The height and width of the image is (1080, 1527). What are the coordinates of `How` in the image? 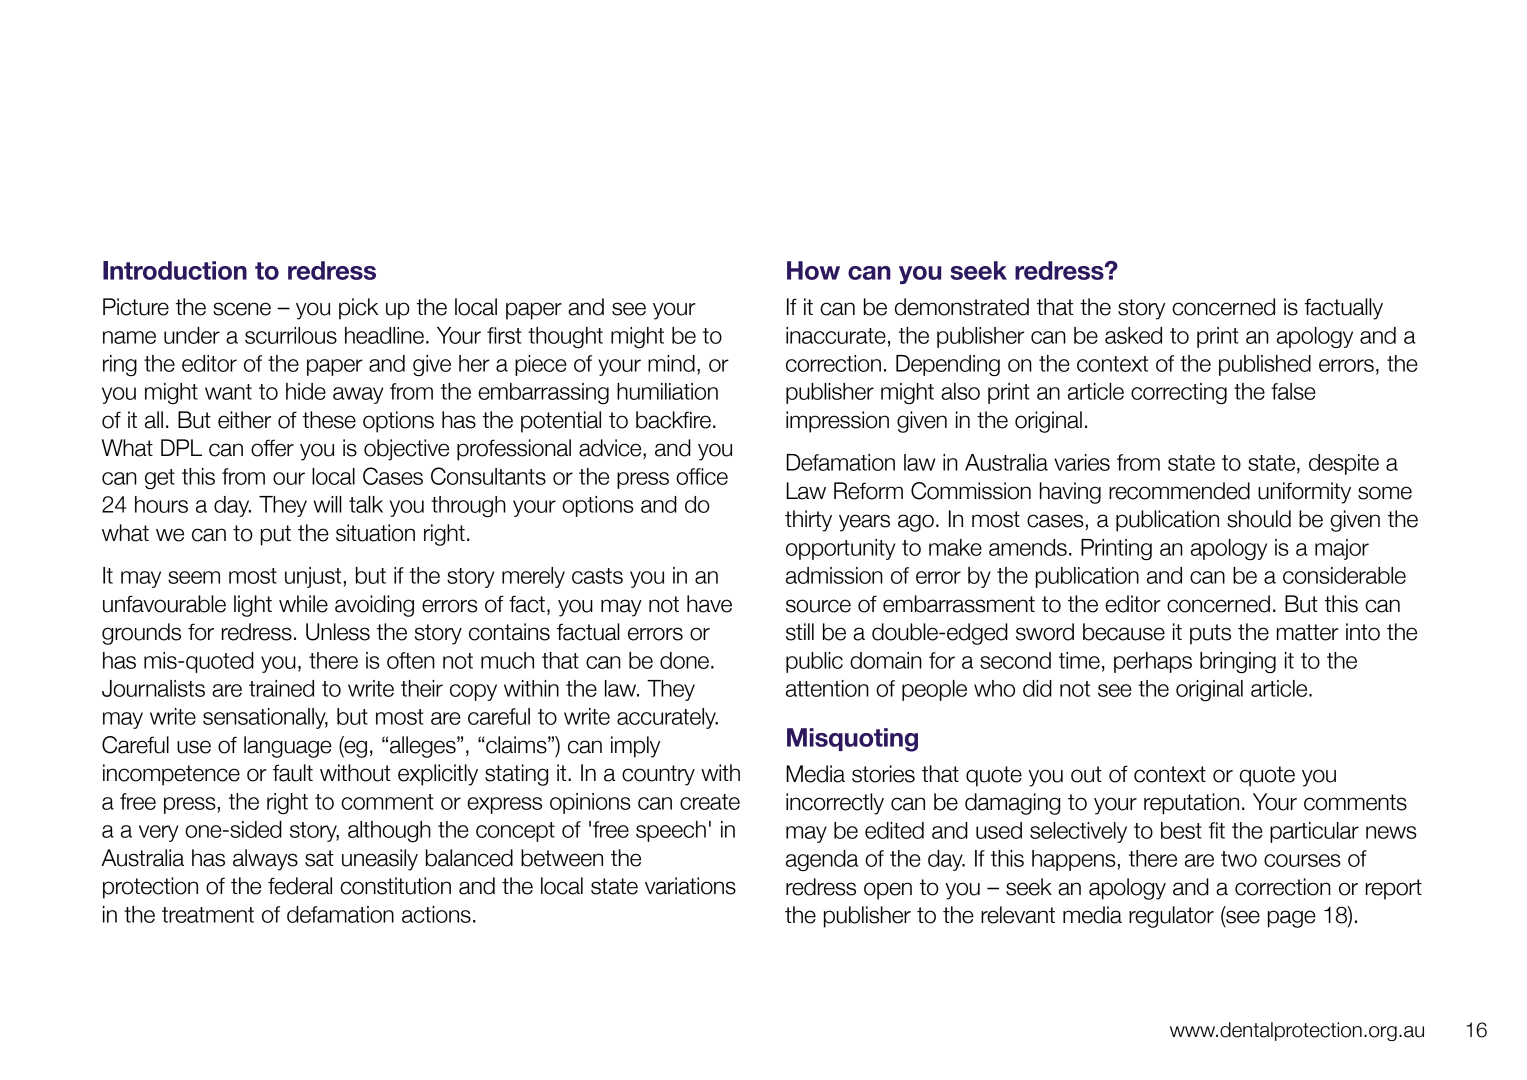 It's located at (813, 270).
